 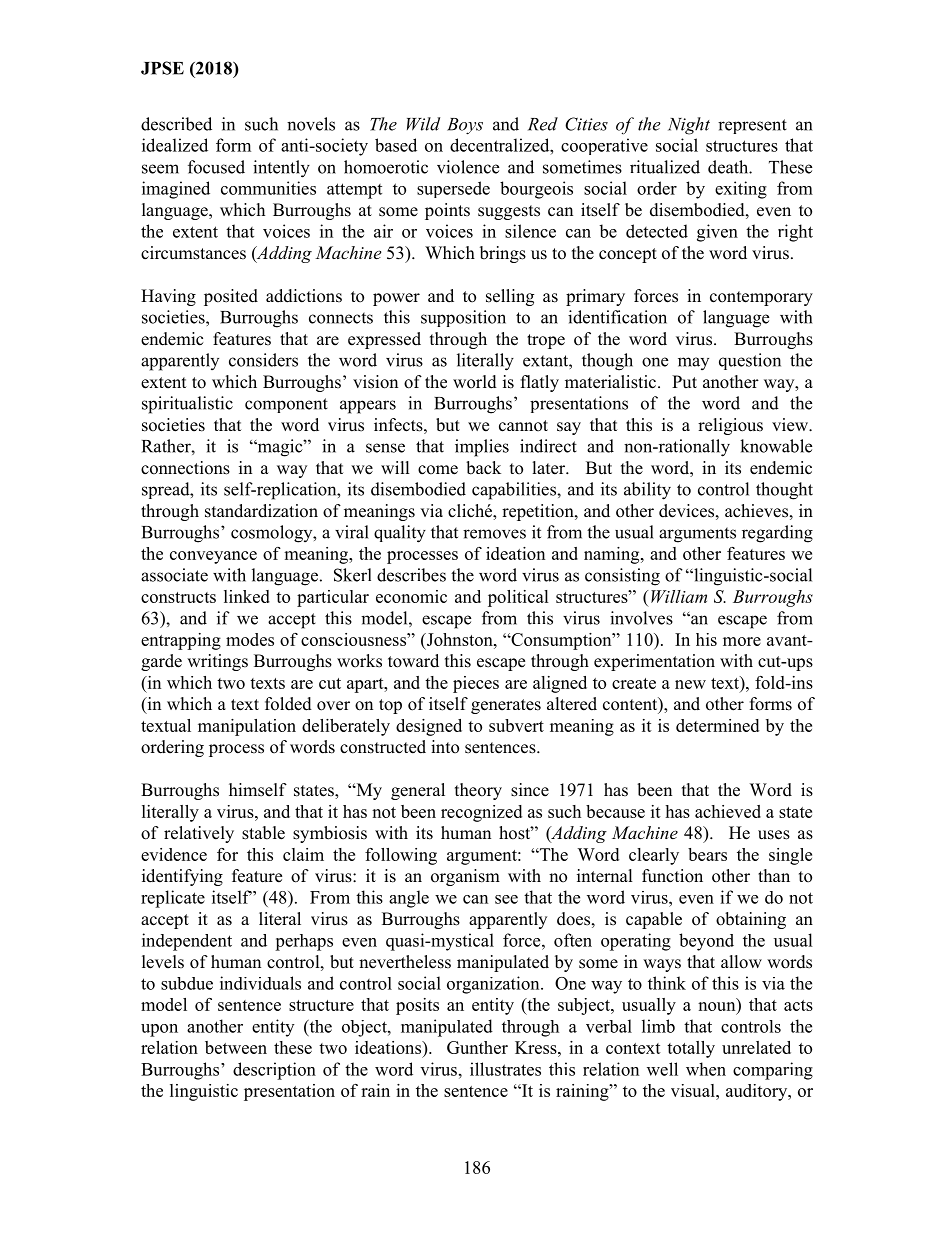 What do you see at coordinates (263, 360) in the screenshot?
I see `considers` at bounding box center [263, 360].
